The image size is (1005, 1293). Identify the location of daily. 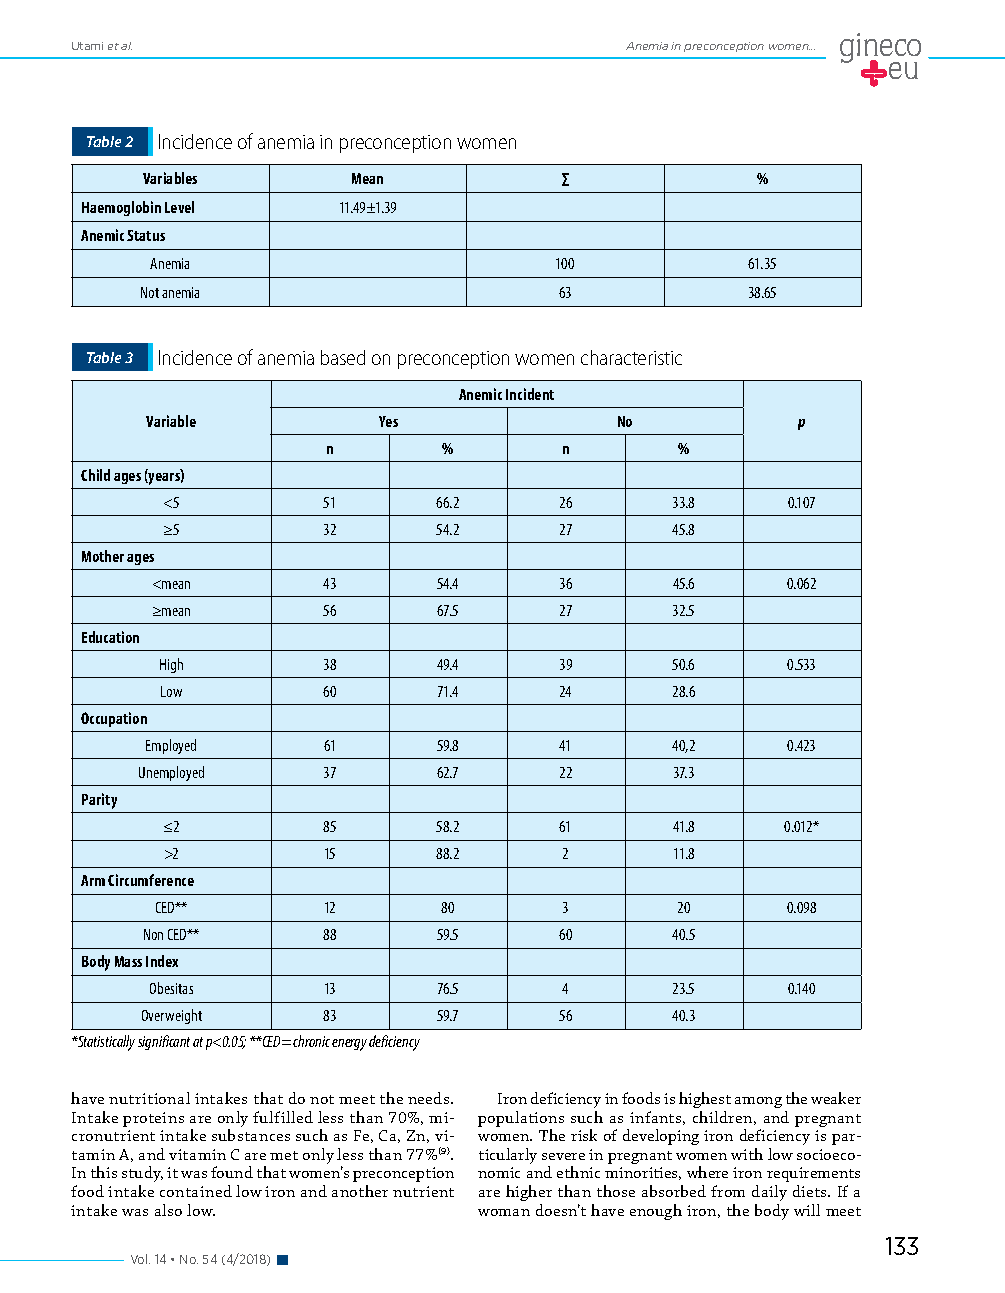
(769, 1193).
